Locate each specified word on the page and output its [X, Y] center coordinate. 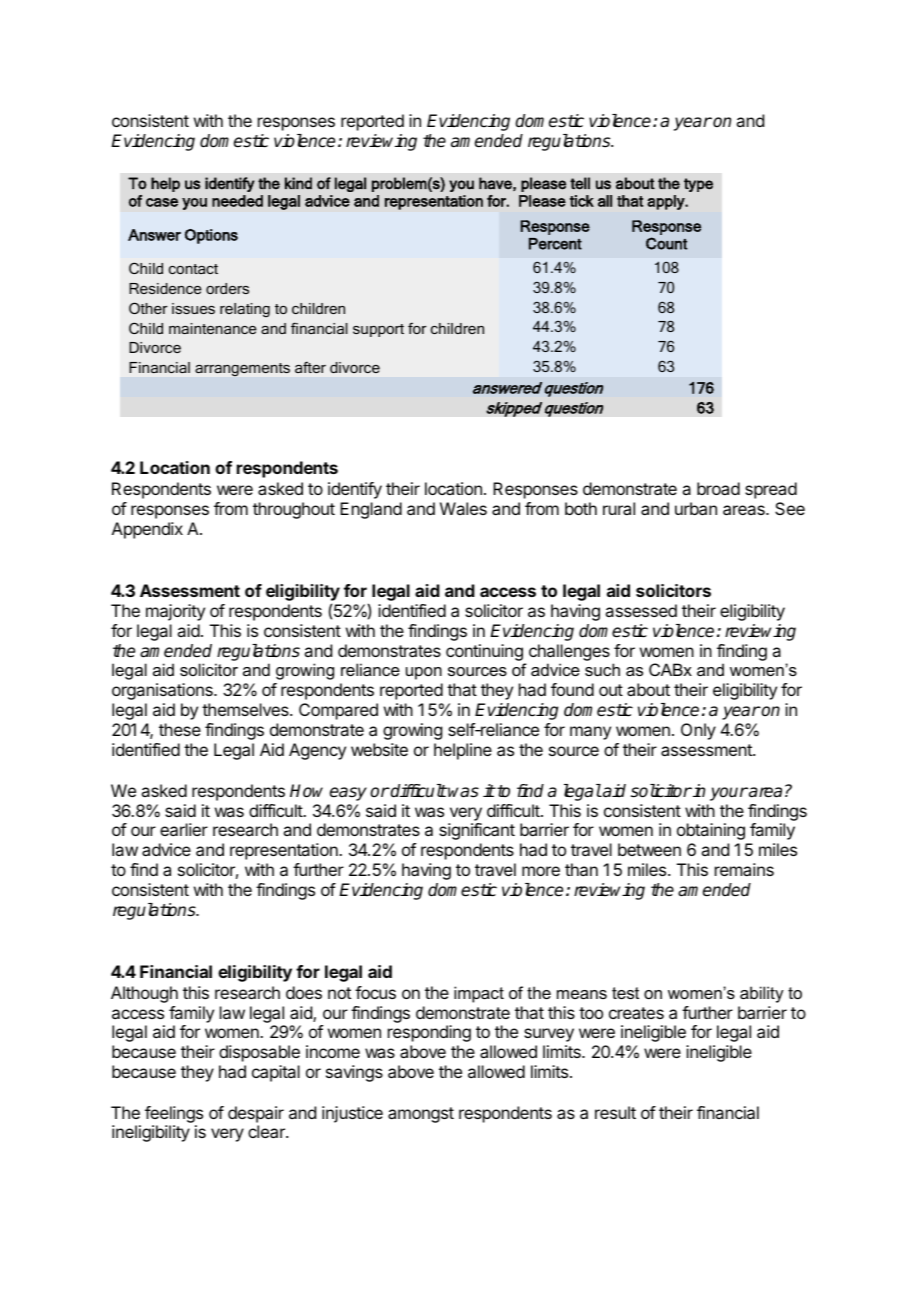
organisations [163, 691]
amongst [421, 1115]
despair [256, 1114]
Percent [555, 244]
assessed [641, 610]
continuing [484, 652]
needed [237, 201]
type [698, 185]
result [615, 1112]
